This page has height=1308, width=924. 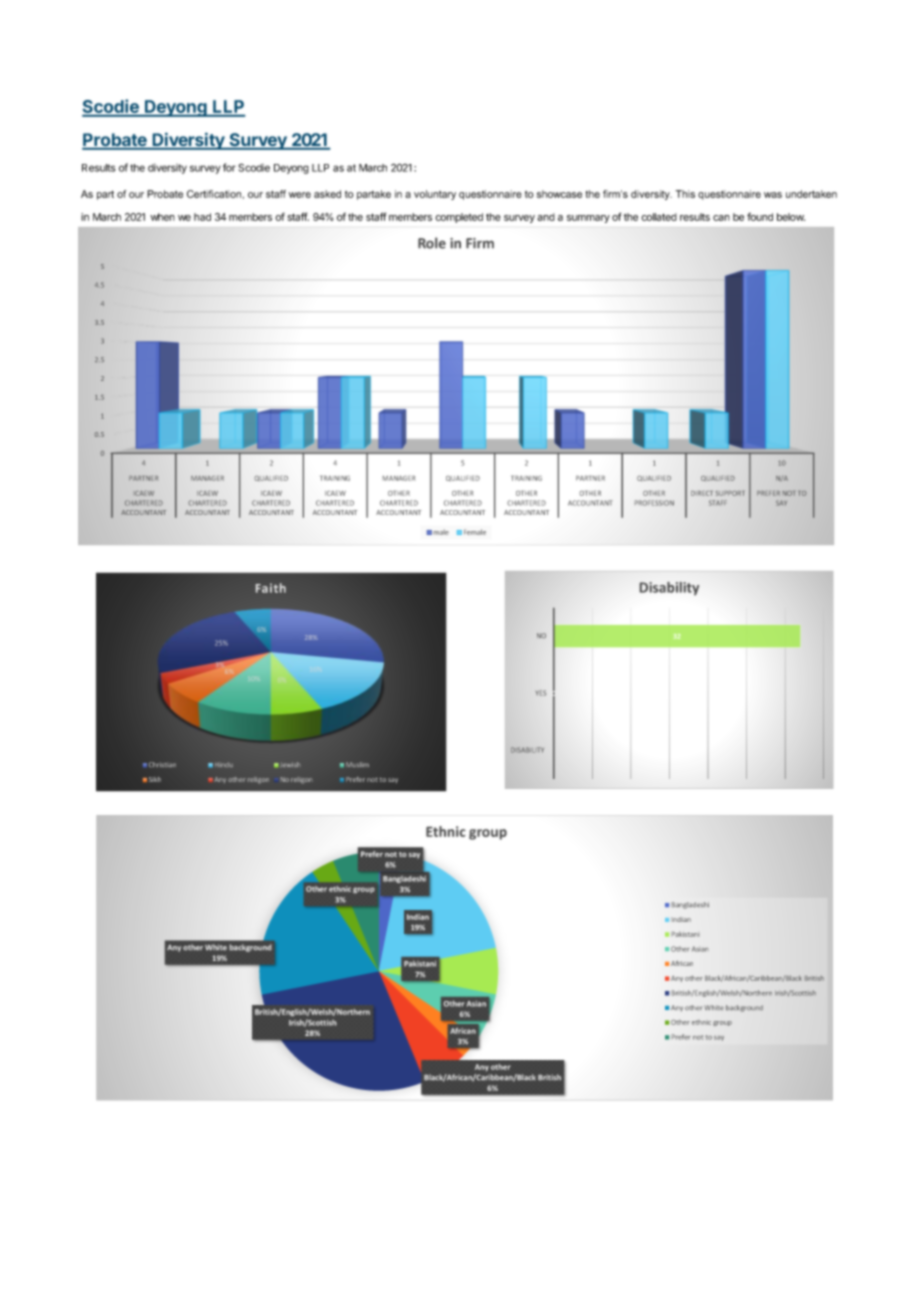 I want to click on for, so click(x=229, y=167).
